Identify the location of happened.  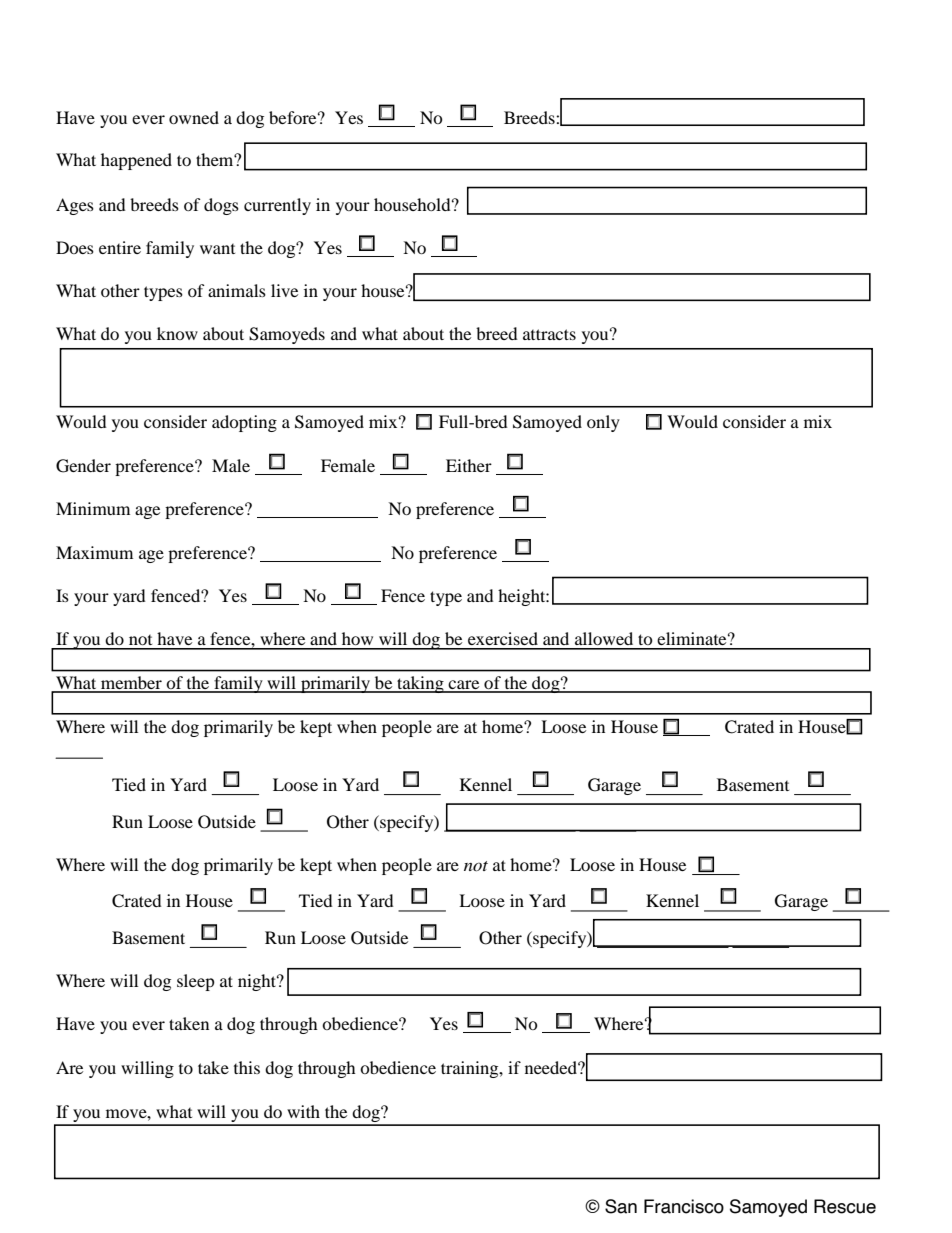
(136, 161).
